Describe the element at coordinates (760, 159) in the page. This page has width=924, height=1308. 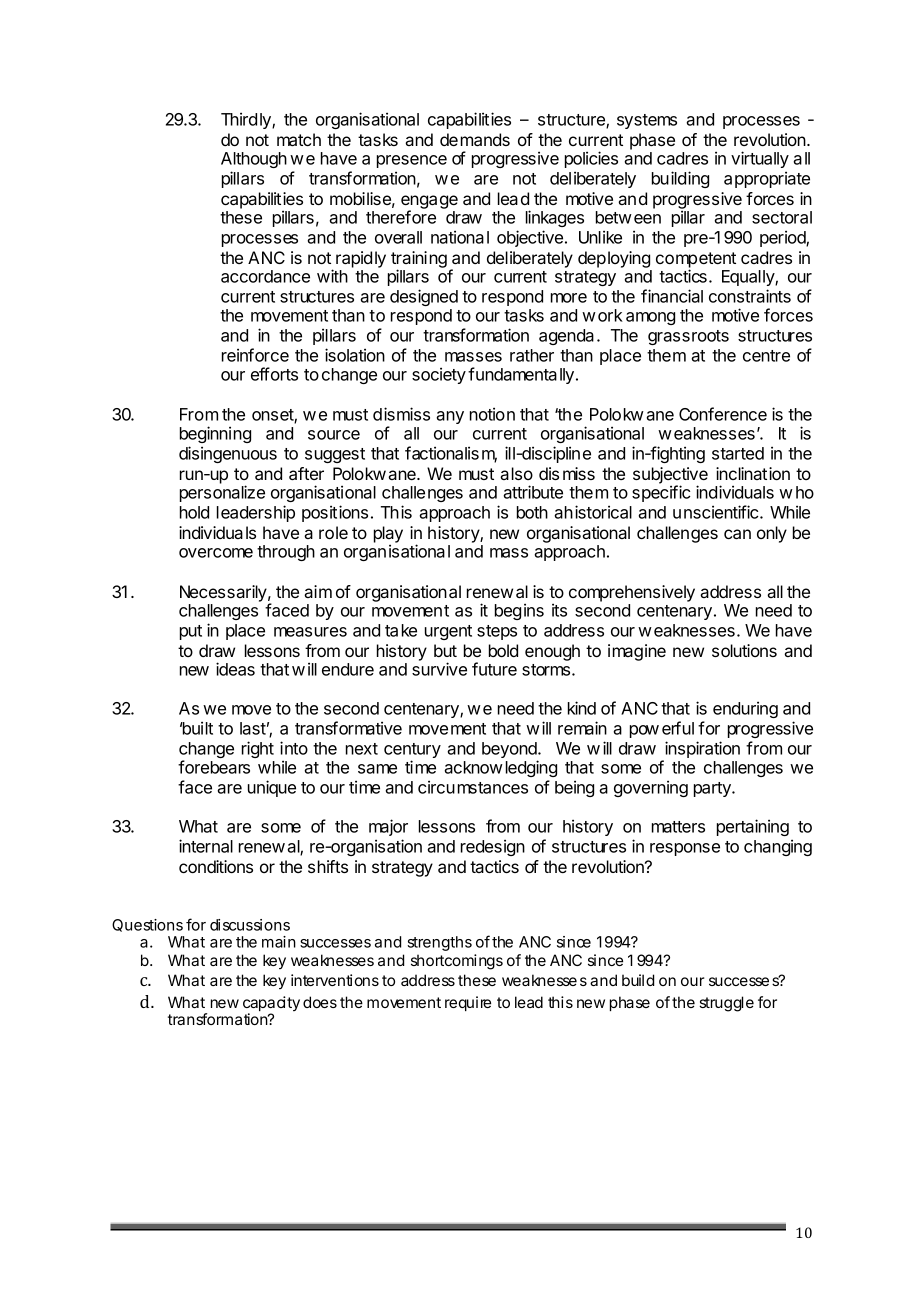
I see `virtually` at that location.
